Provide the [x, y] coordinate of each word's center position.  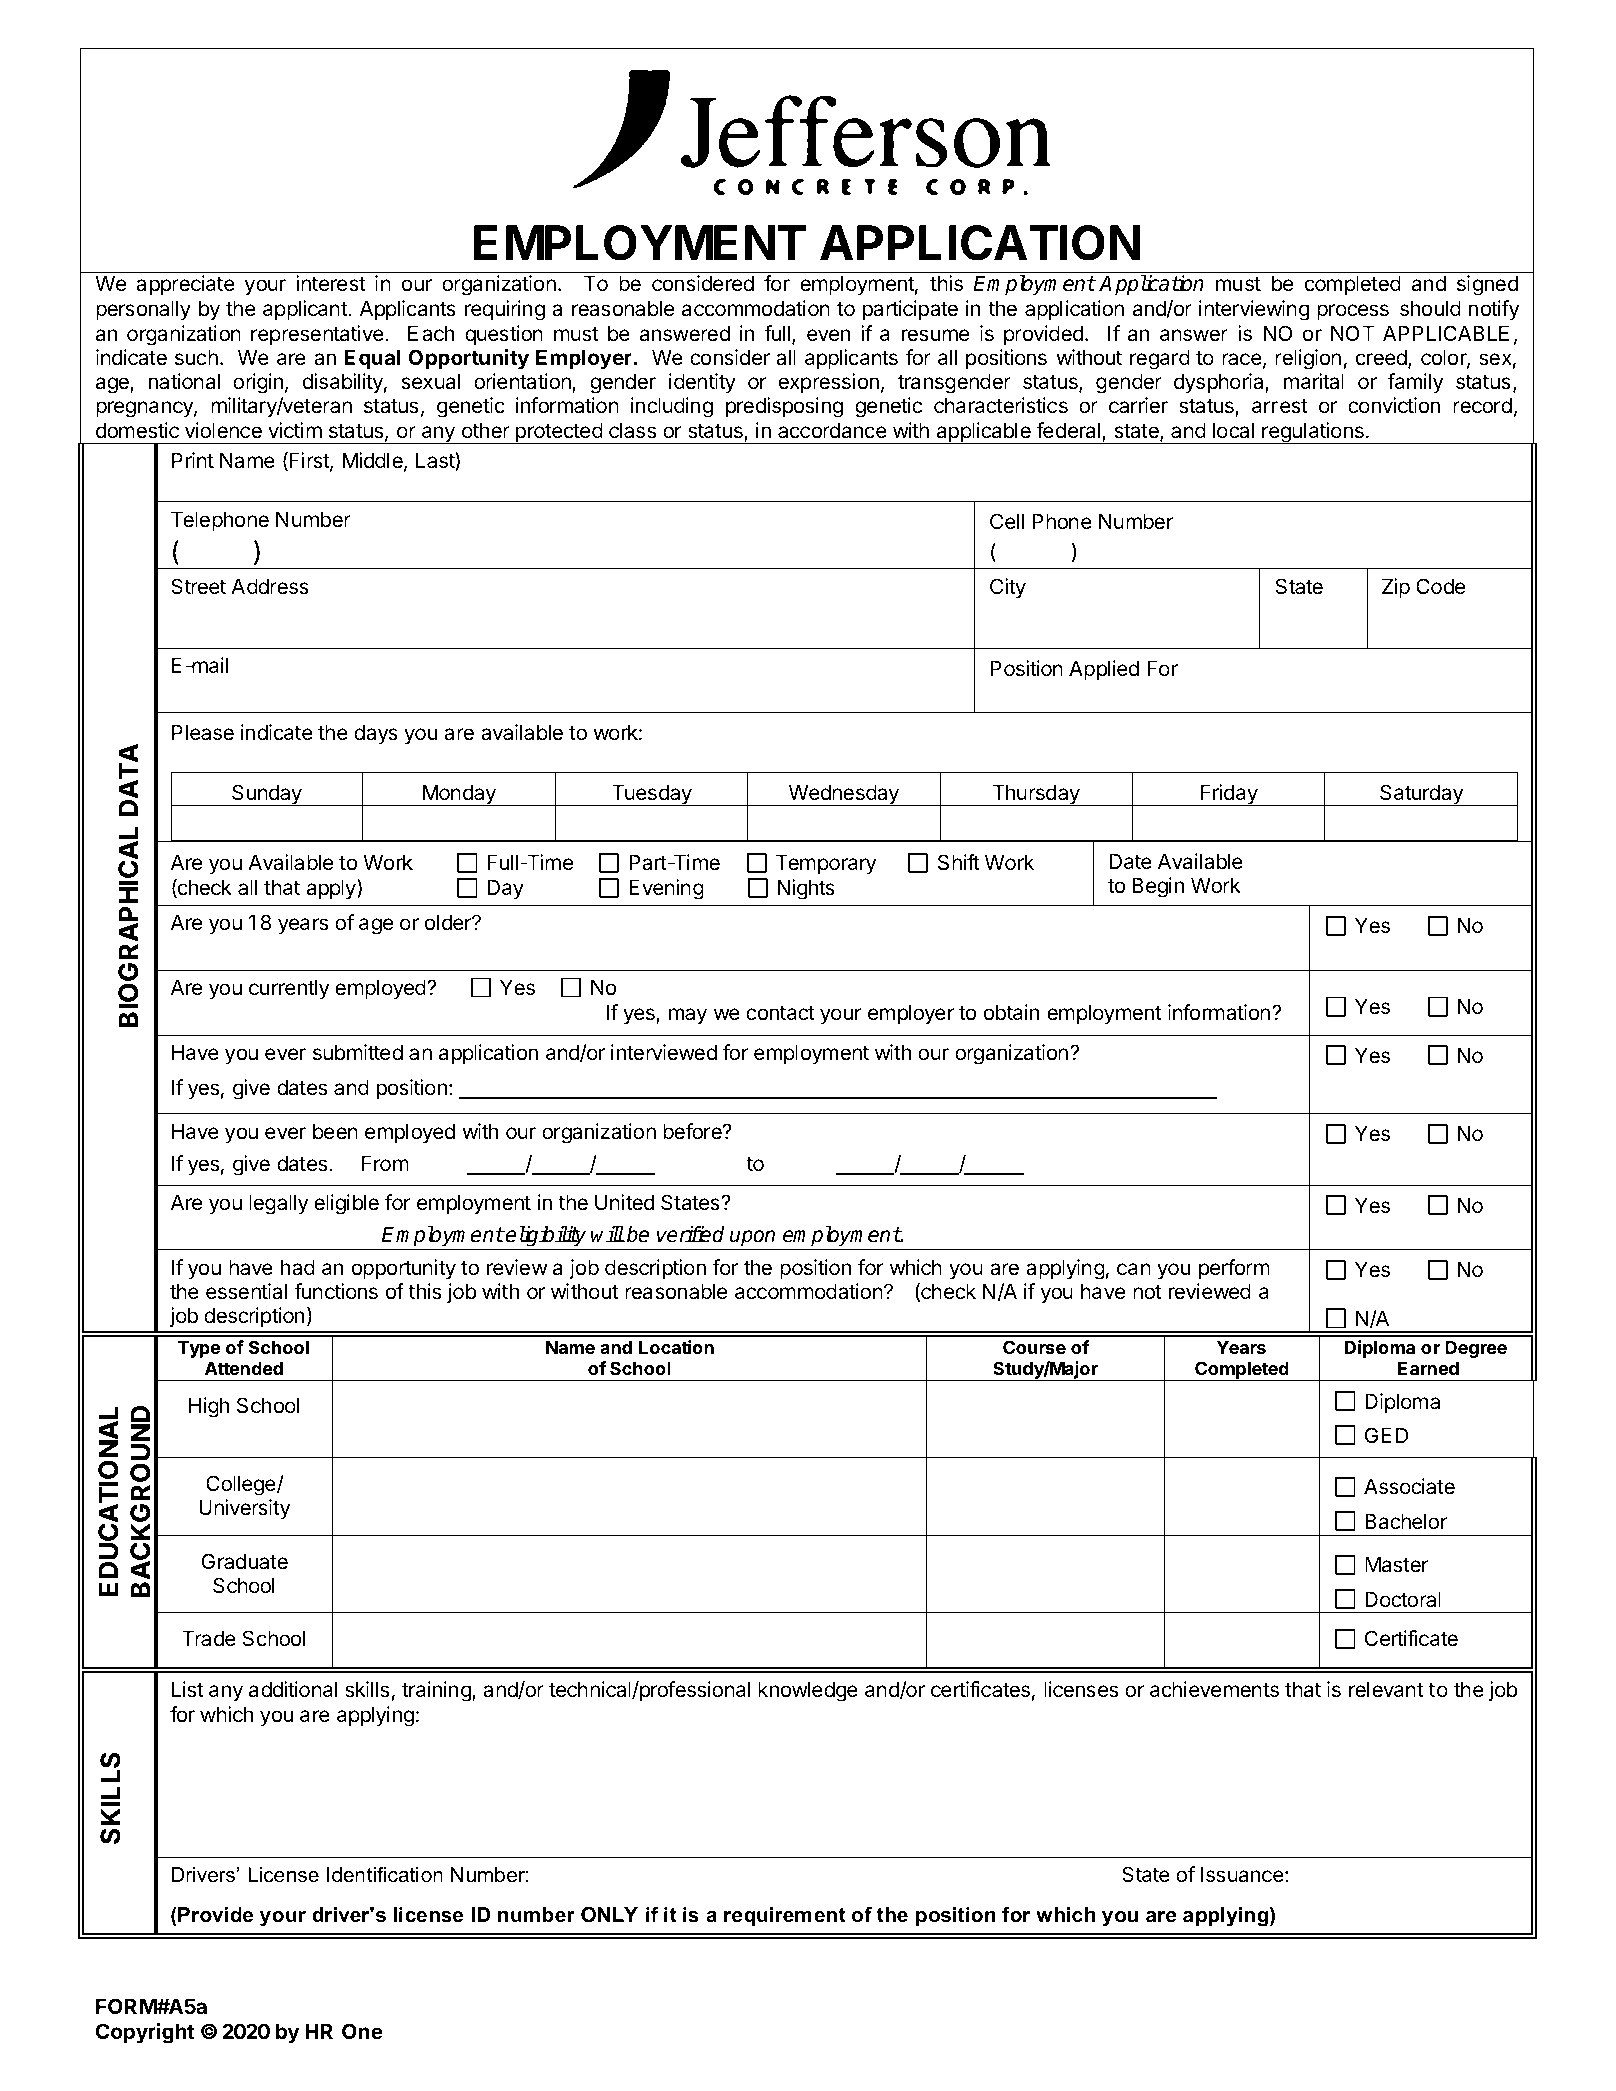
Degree [1476, 1349]
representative [318, 335]
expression [829, 383]
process [1353, 312]
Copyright [145, 2033]
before [693, 1131]
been [335, 1131]
